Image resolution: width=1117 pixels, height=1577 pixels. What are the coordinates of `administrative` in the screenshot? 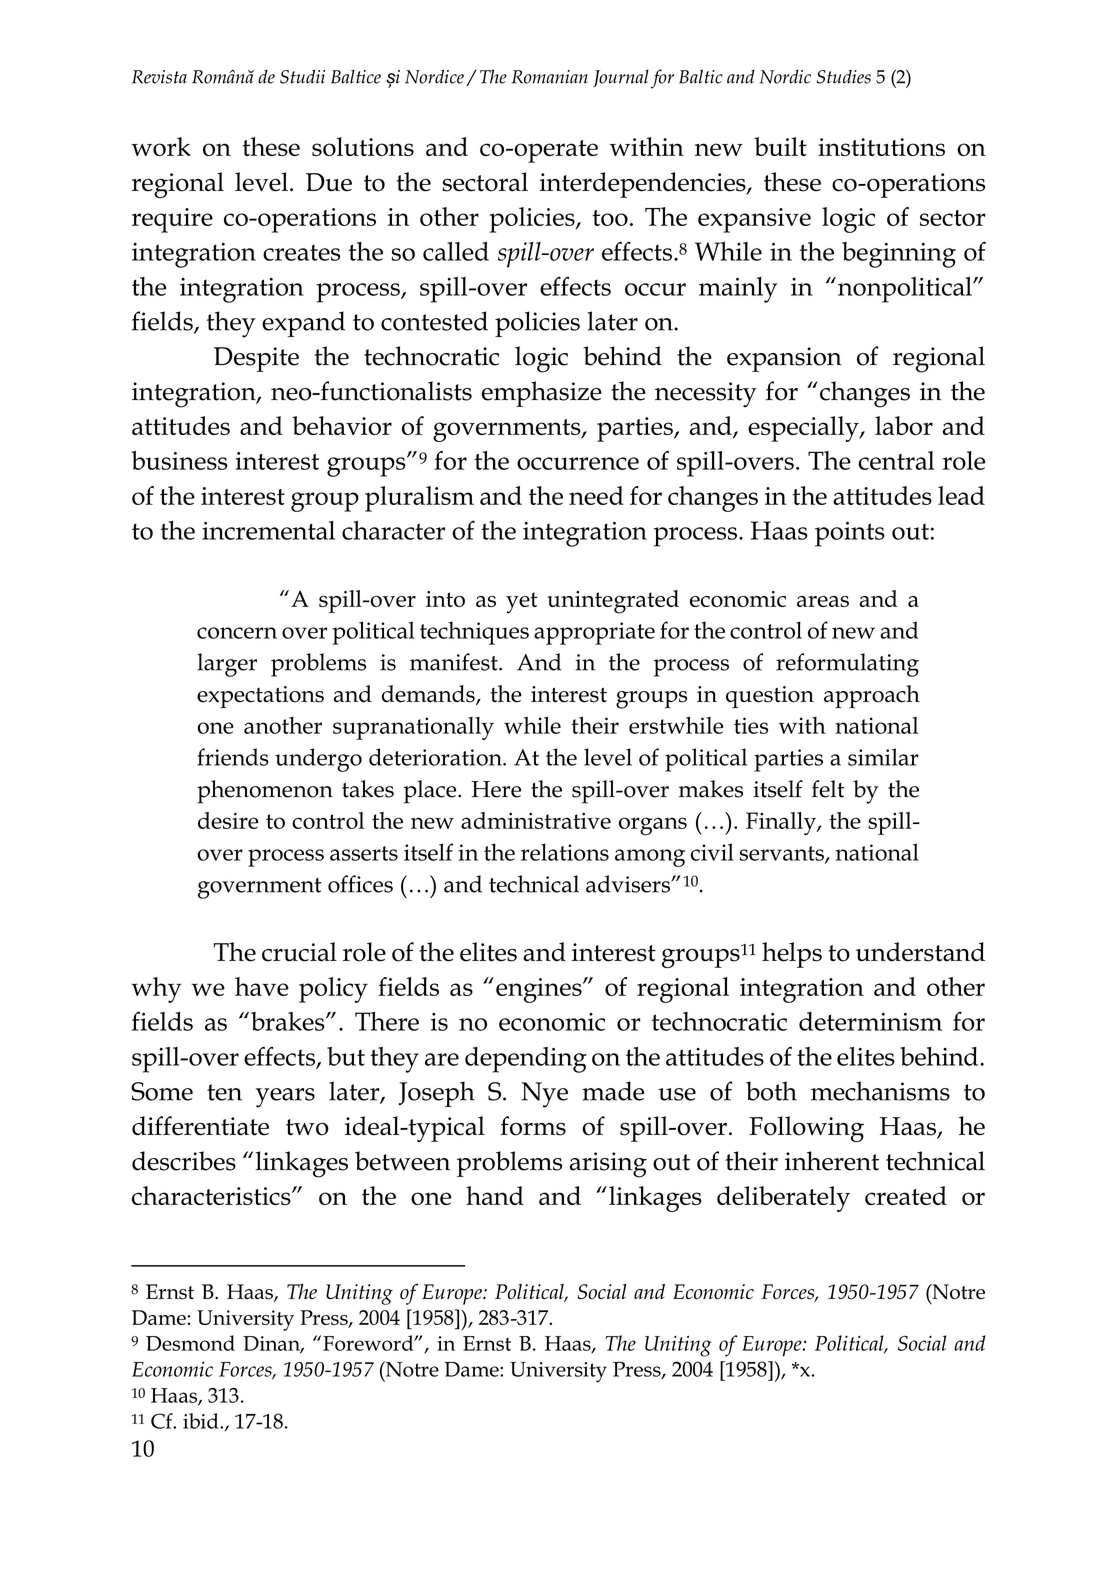 It's located at (536, 820).
